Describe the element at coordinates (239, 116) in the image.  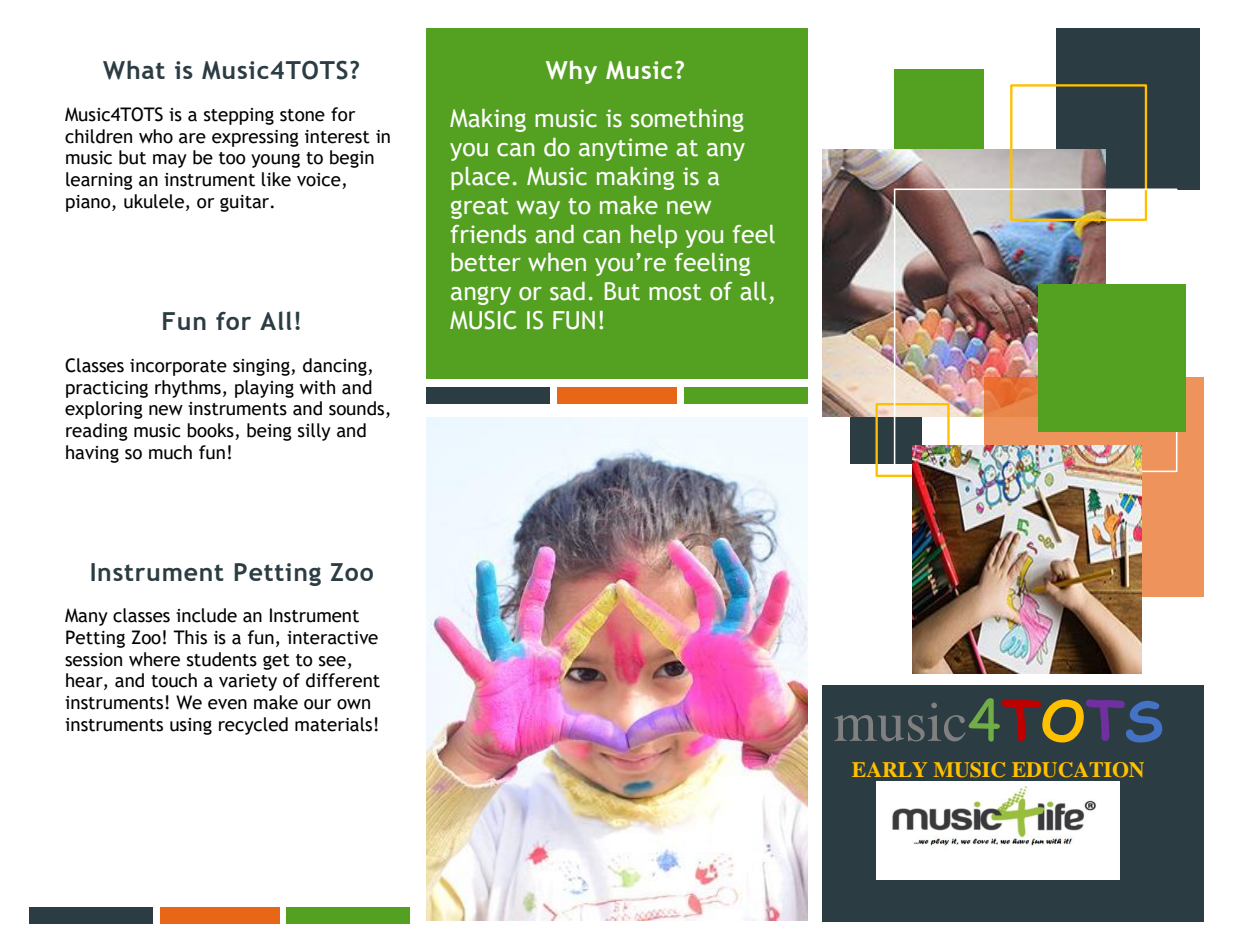
I see `stepping` at that location.
